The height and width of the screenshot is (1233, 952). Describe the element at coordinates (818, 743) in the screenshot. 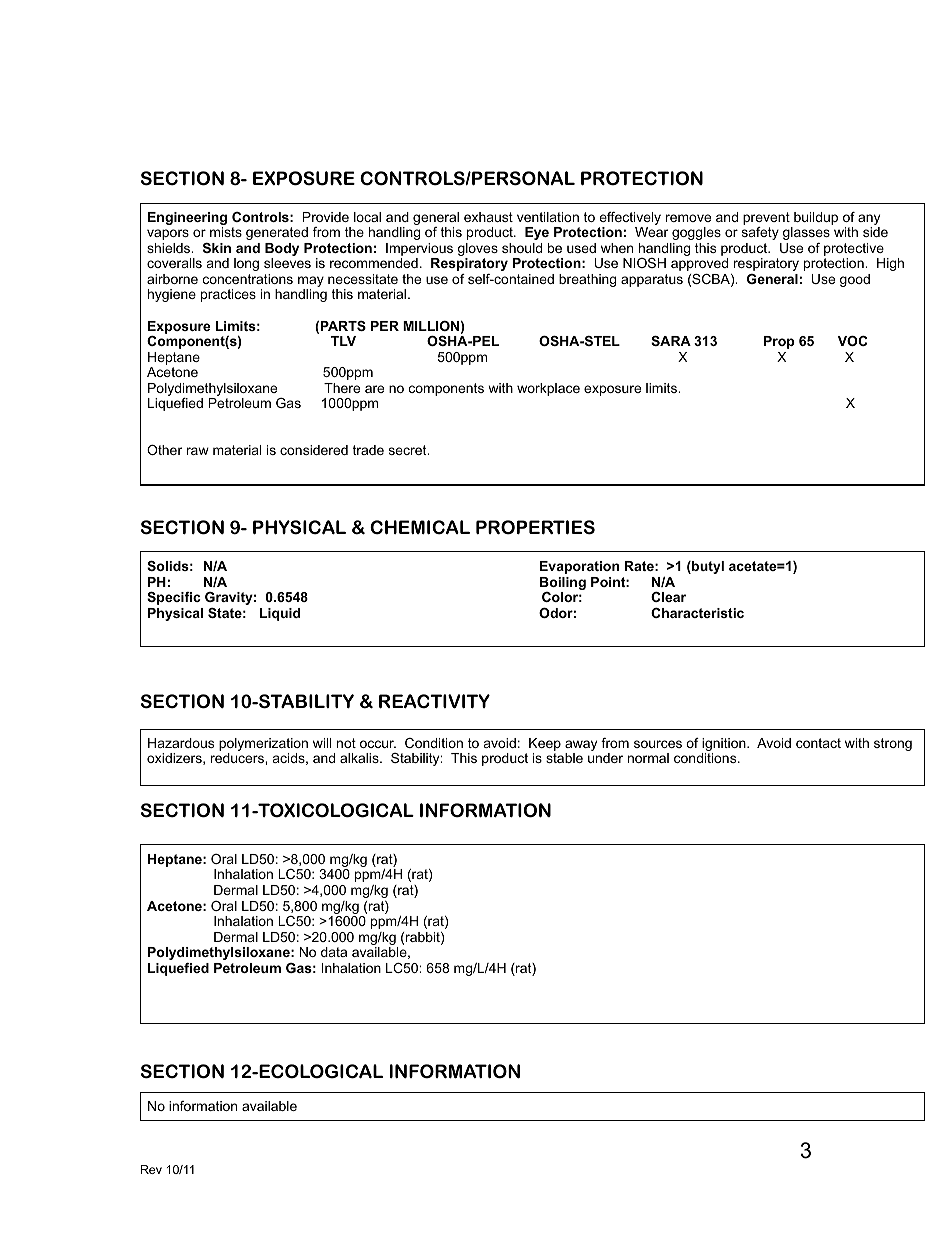

I see `contact` at that location.
